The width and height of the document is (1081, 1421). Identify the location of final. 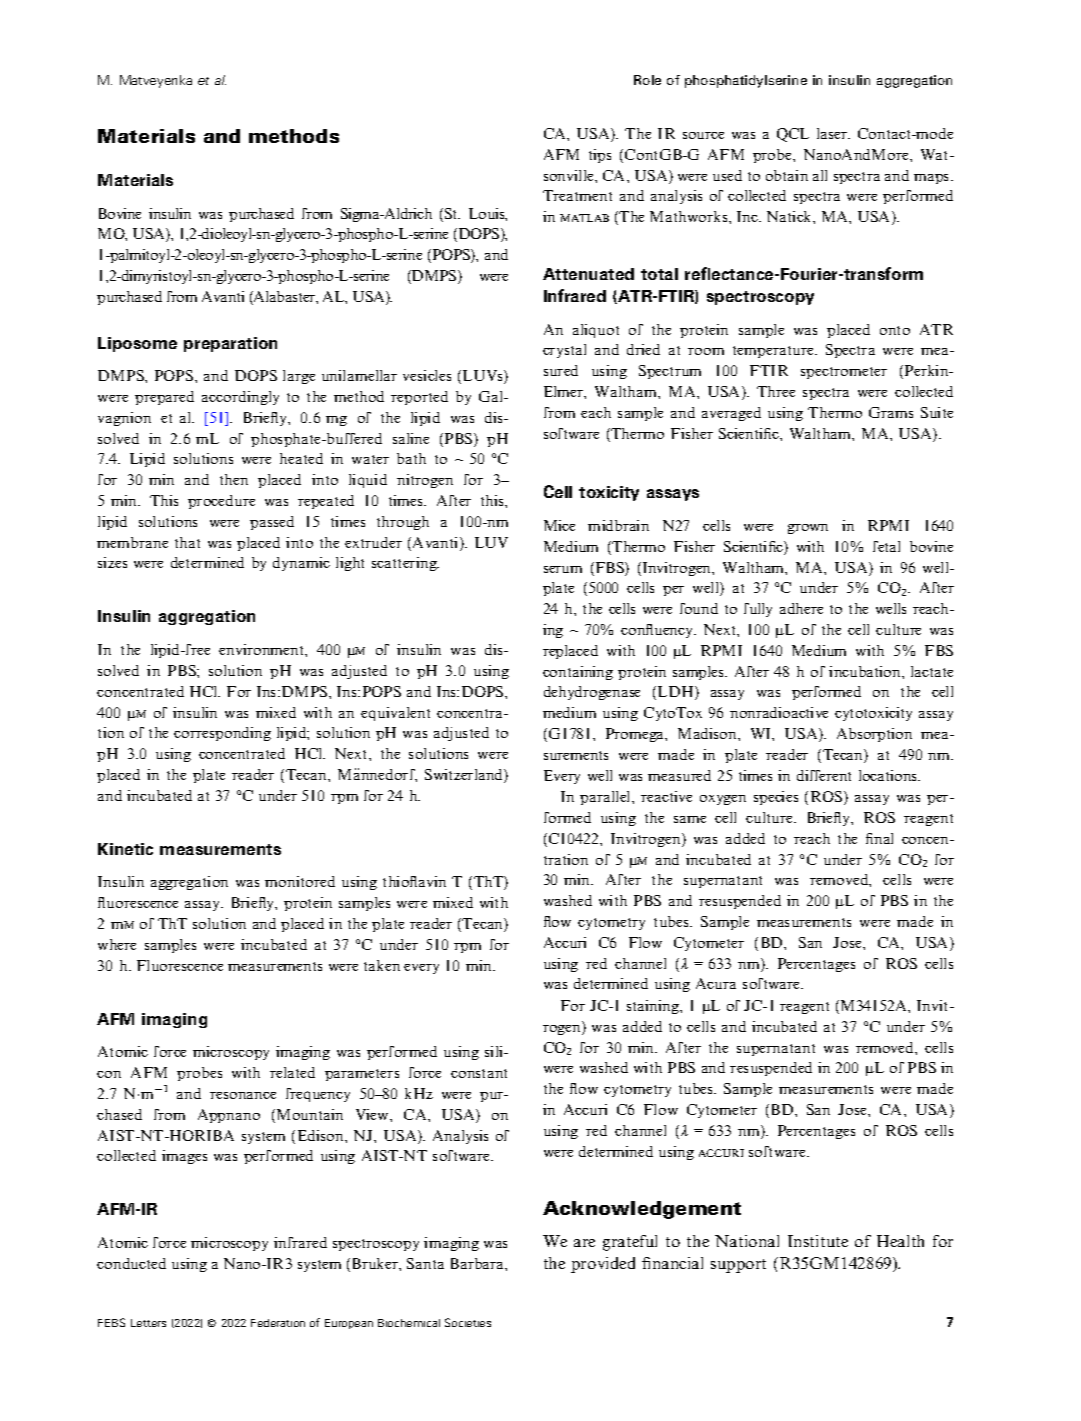
(879, 838).
